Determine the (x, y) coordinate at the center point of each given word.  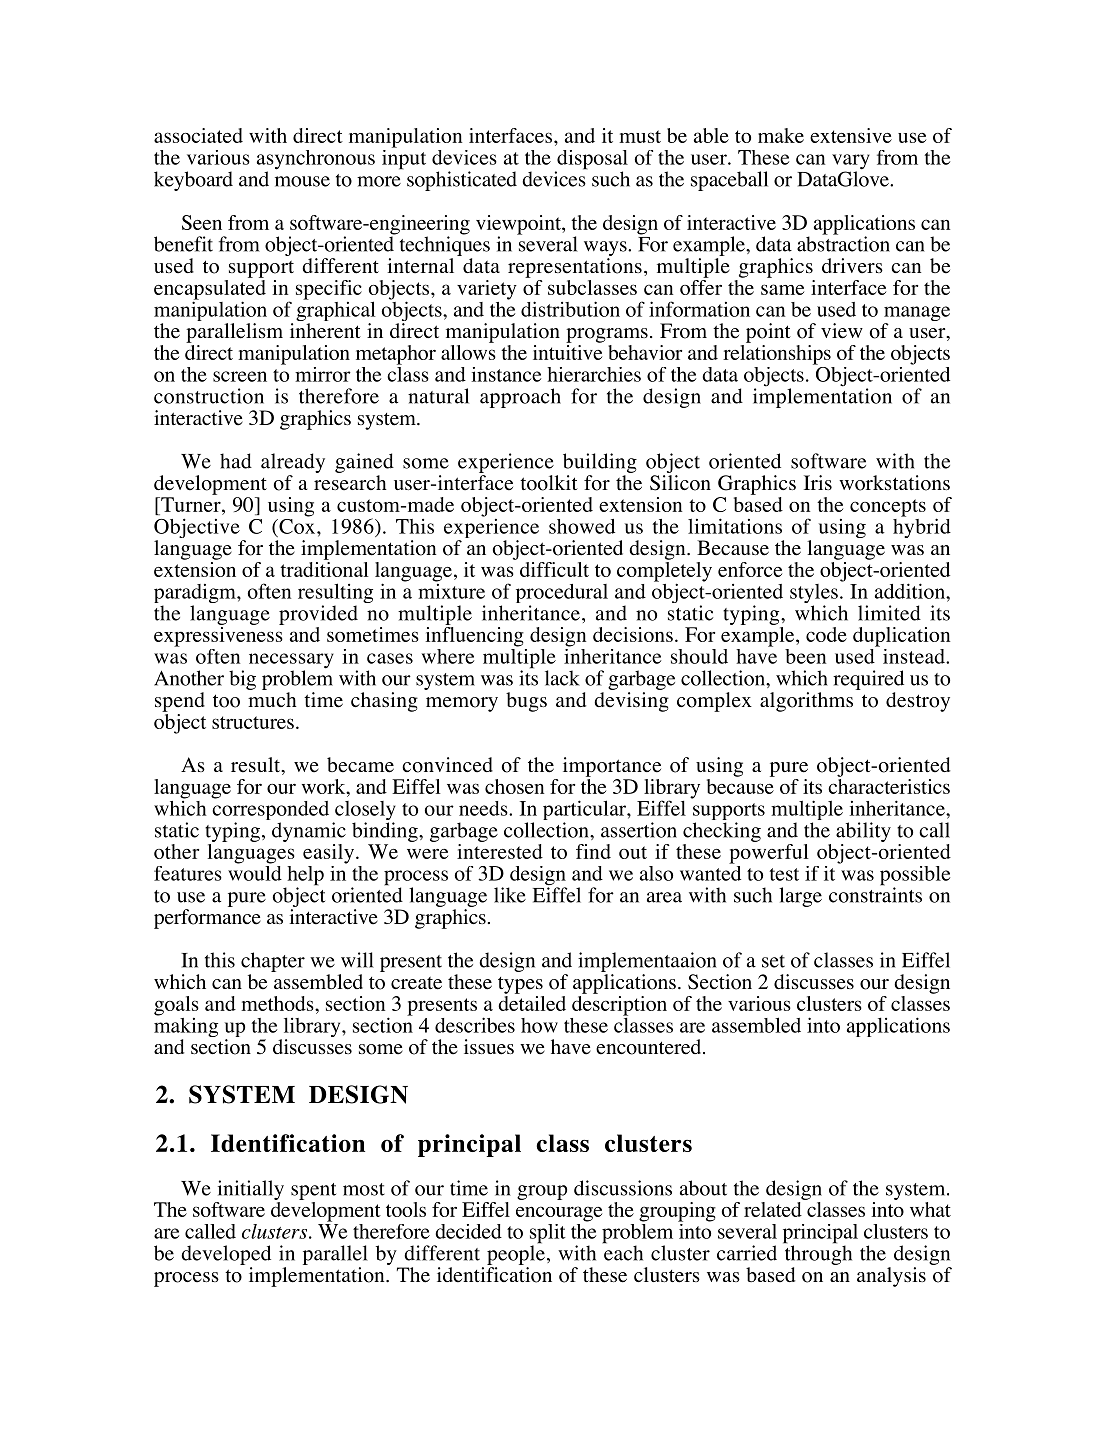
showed (582, 526)
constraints (875, 894)
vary (851, 163)
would (255, 872)
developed (226, 1255)
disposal (591, 161)
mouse (302, 181)
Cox (297, 525)
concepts (888, 508)
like (510, 895)
